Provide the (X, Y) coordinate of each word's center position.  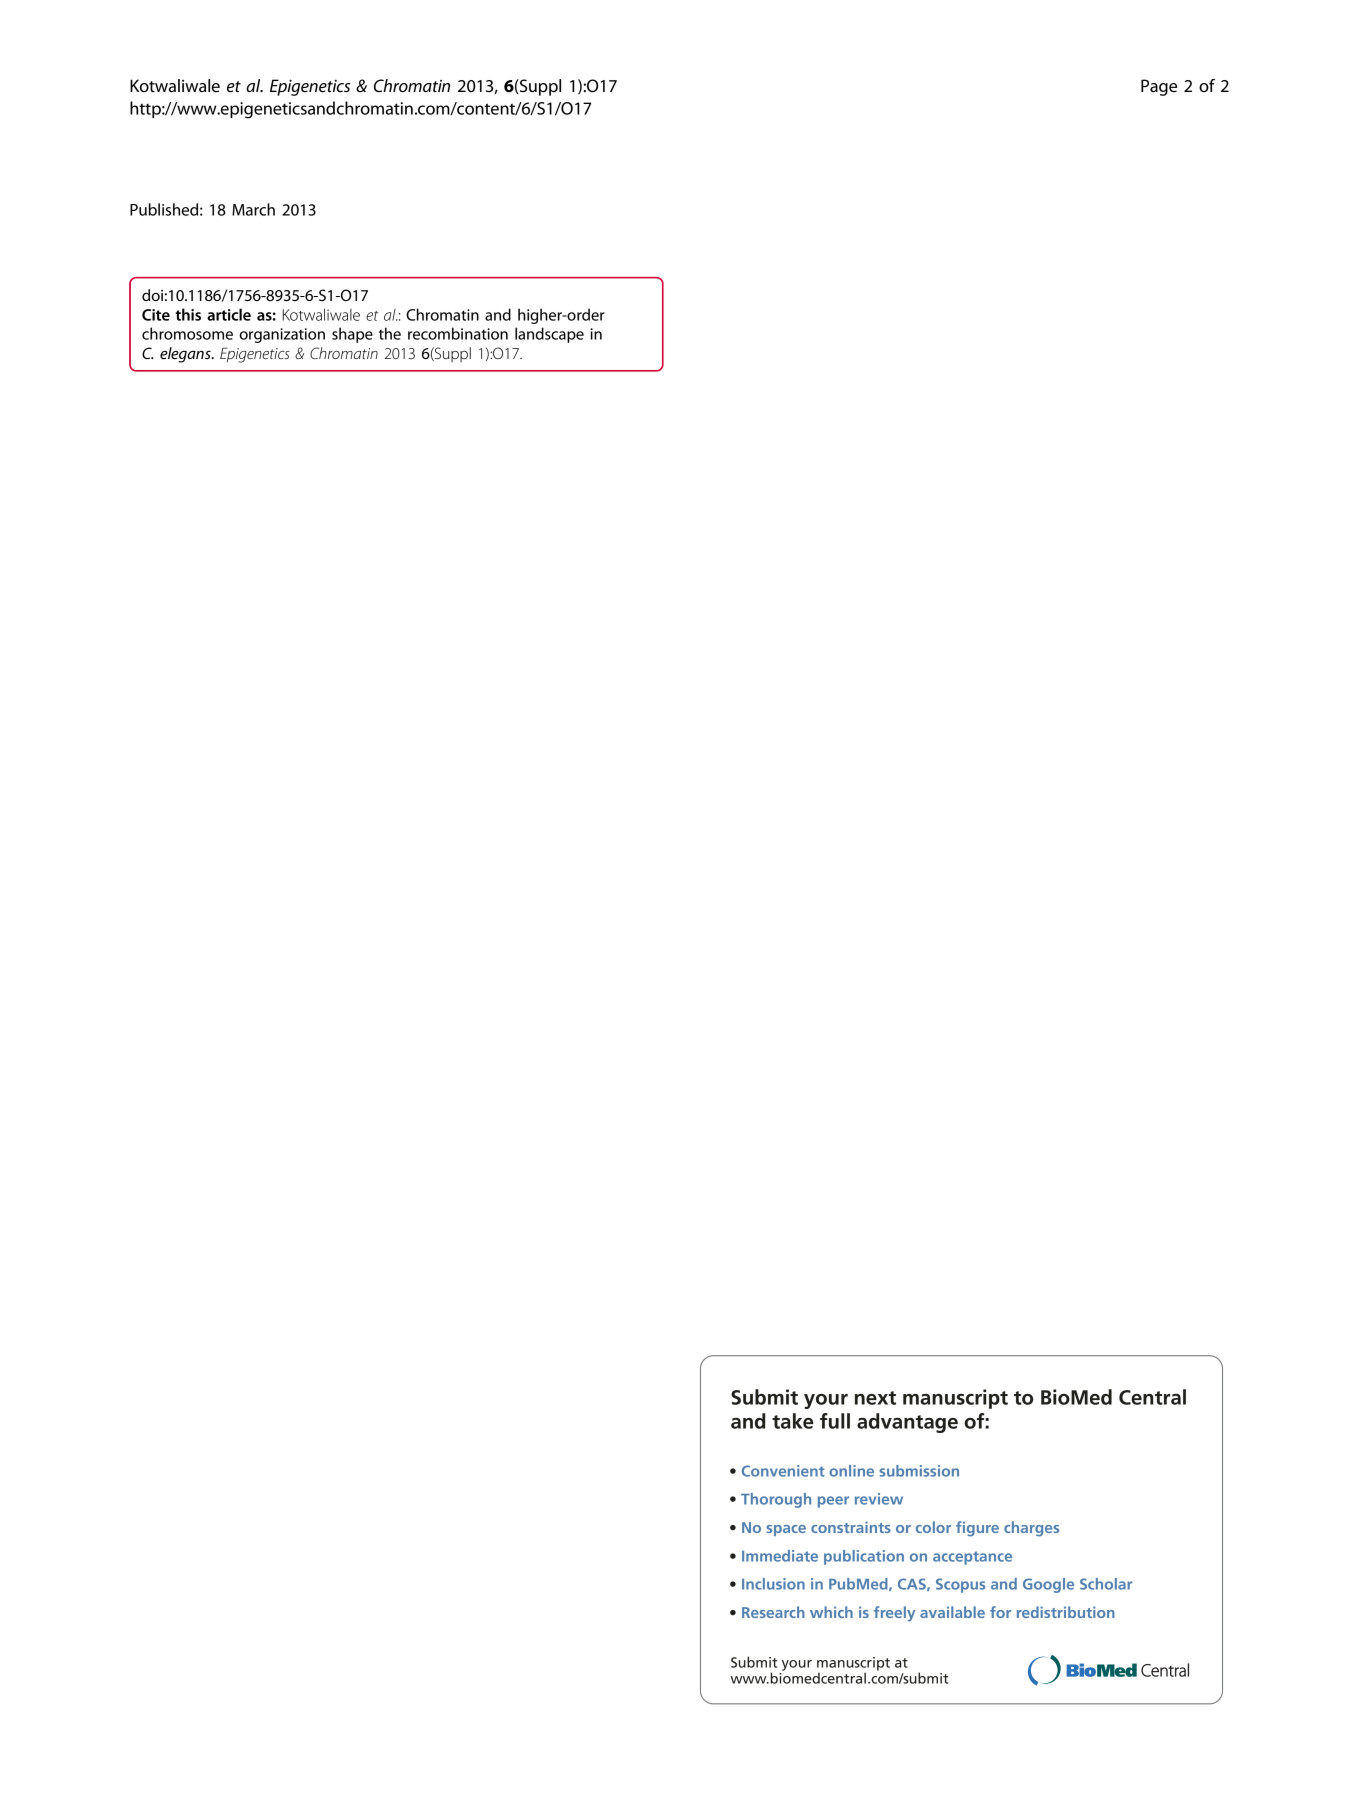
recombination (458, 333)
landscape (549, 335)
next (875, 1398)
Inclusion (773, 1584)
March (253, 209)
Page (1159, 87)
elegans (186, 355)
